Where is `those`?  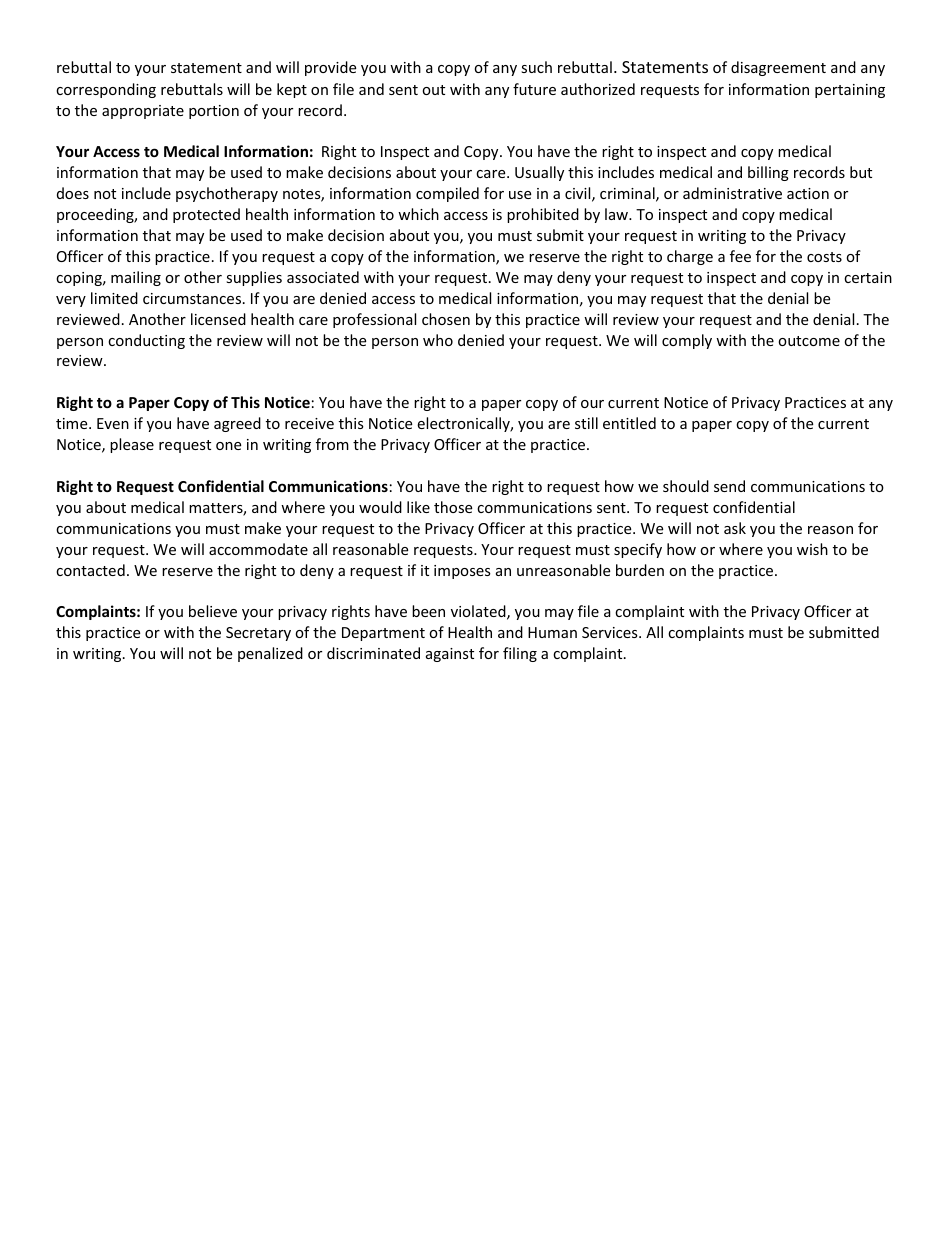 those is located at coordinates (453, 507).
